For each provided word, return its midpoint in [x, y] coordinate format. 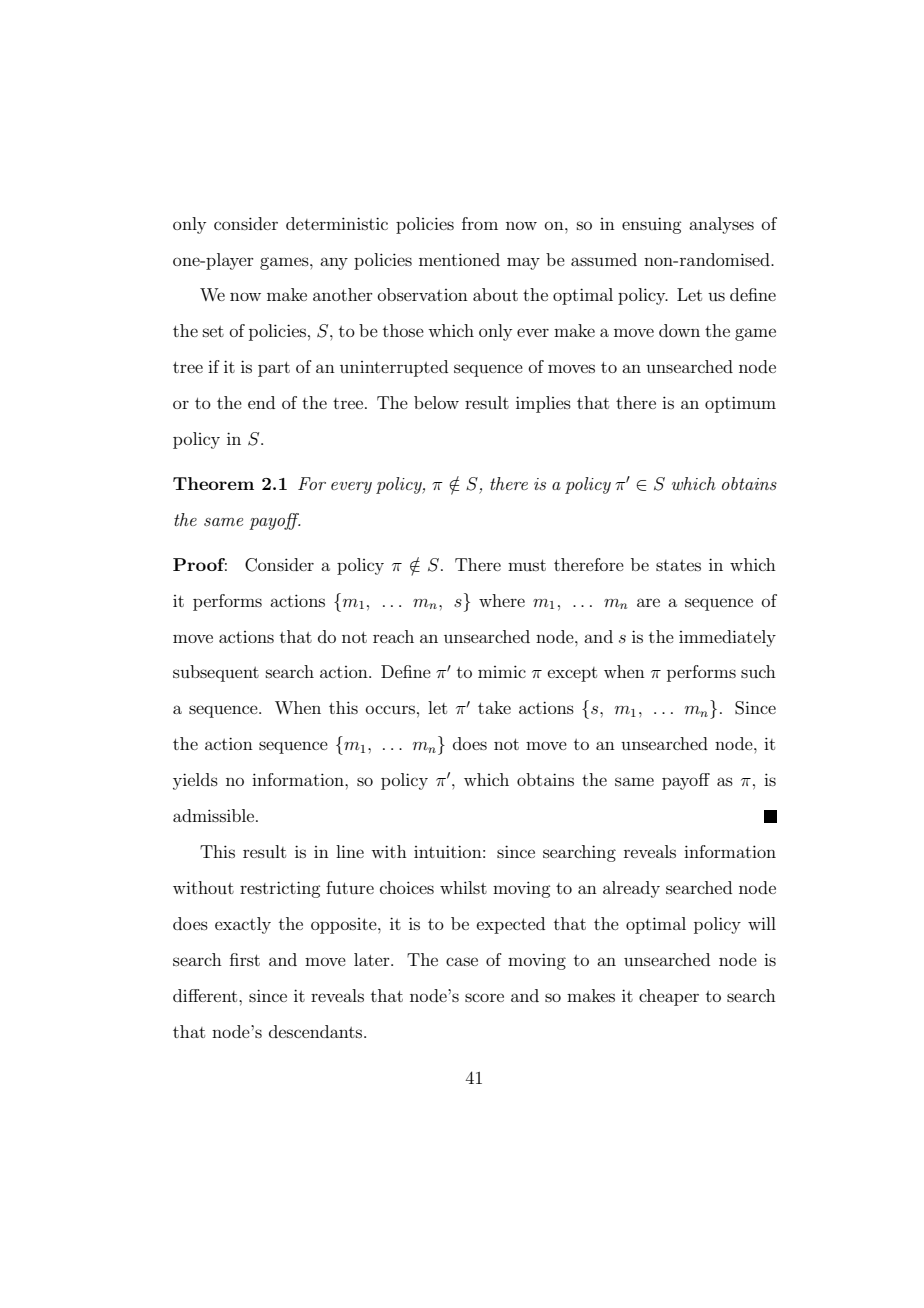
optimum [740, 404]
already [631, 889]
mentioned [459, 259]
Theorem [213, 483]
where [502, 600]
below [436, 402]
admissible [215, 815]
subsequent [216, 673]
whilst [463, 887]
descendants [317, 1031]
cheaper [669, 997]
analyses [721, 225]
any [334, 263]
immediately [727, 638]
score [484, 997]
